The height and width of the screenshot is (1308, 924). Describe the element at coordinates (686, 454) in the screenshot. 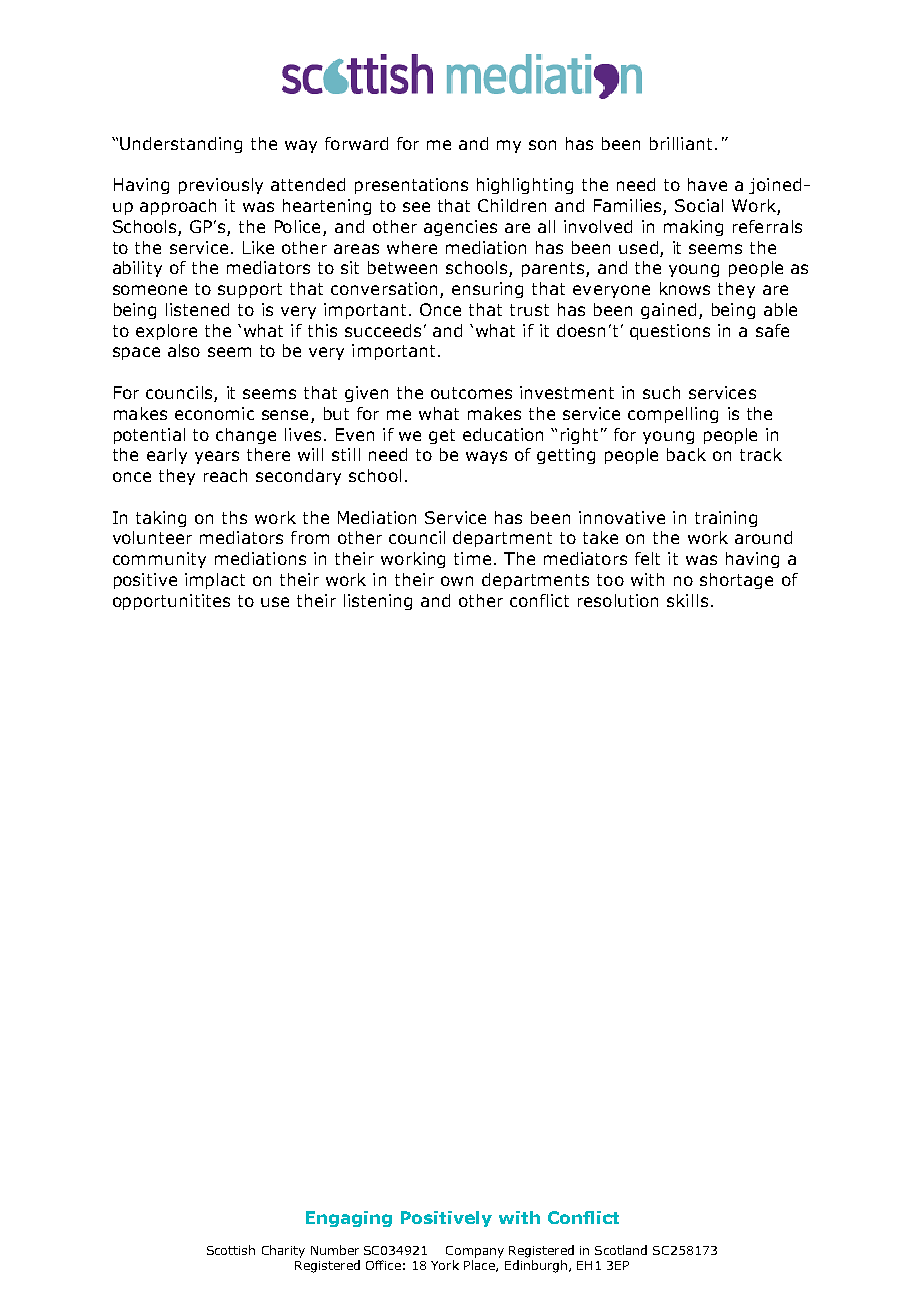

I see `back` at that location.
